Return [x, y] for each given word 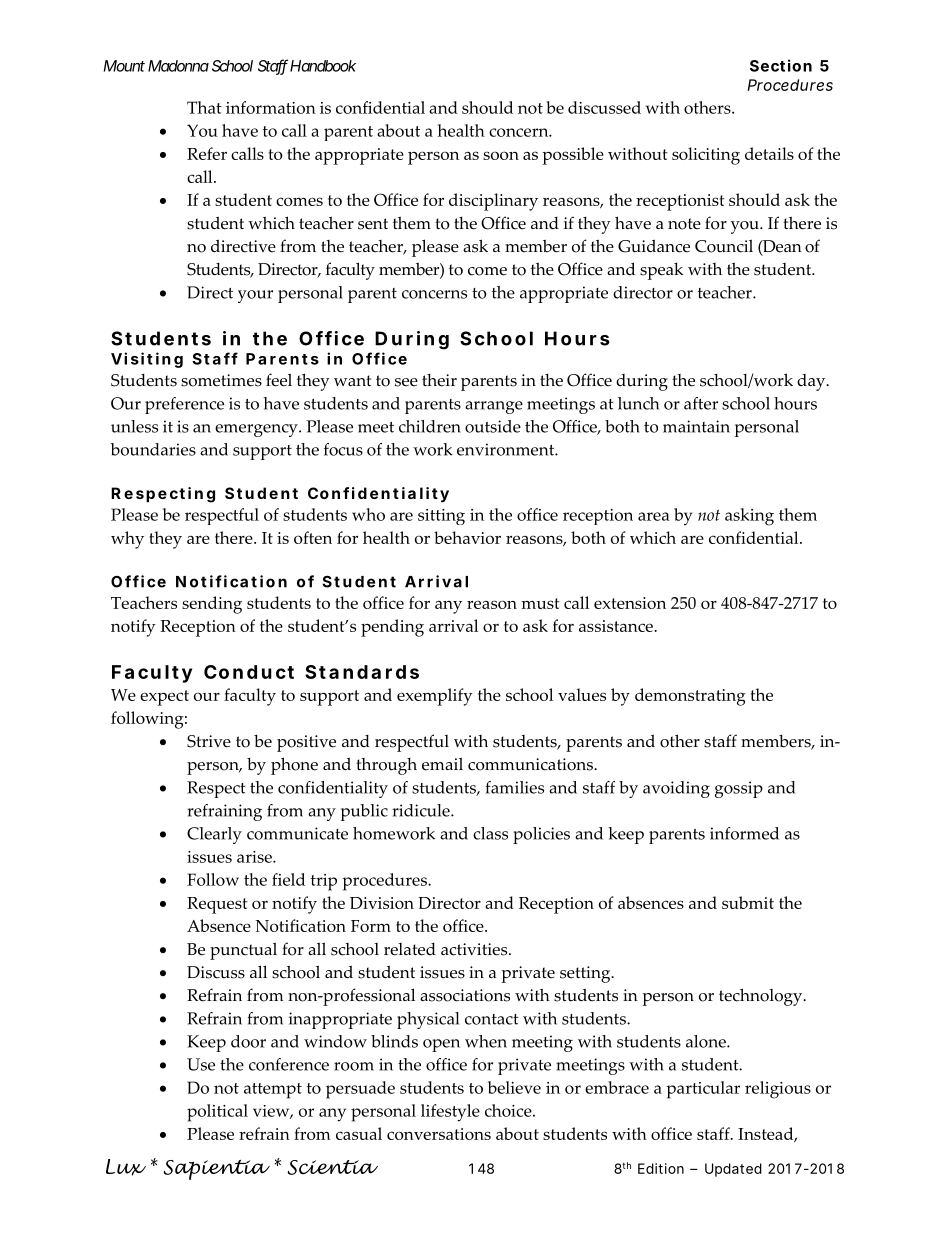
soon [501, 155]
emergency [257, 430]
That [204, 107]
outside [493, 426]
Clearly [214, 835]
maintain [696, 426]
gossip [739, 789]
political [217, 1113]
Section [781, 65]
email [442, 764]
